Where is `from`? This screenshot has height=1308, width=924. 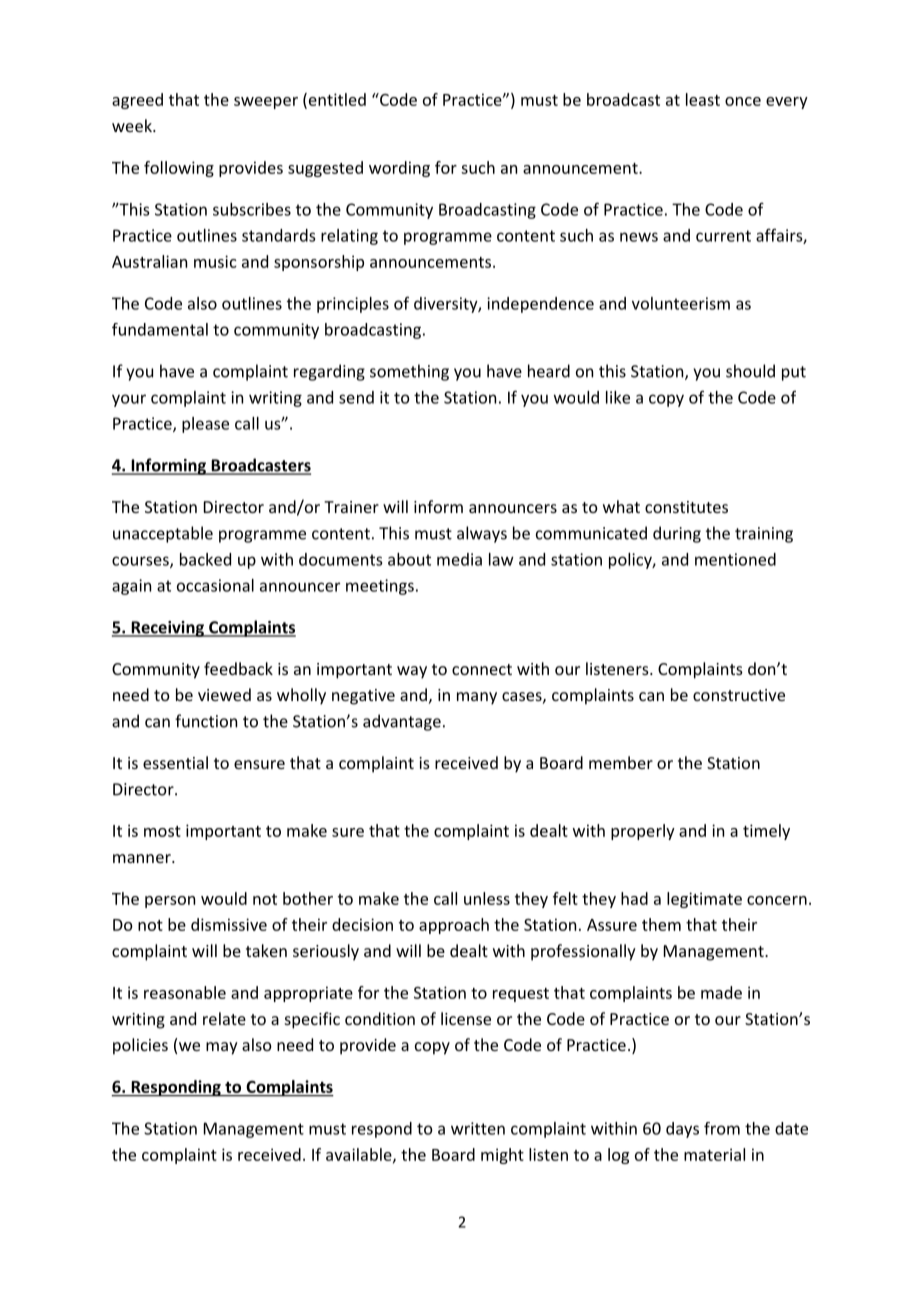 from is located at coordinates (722, 1128).
